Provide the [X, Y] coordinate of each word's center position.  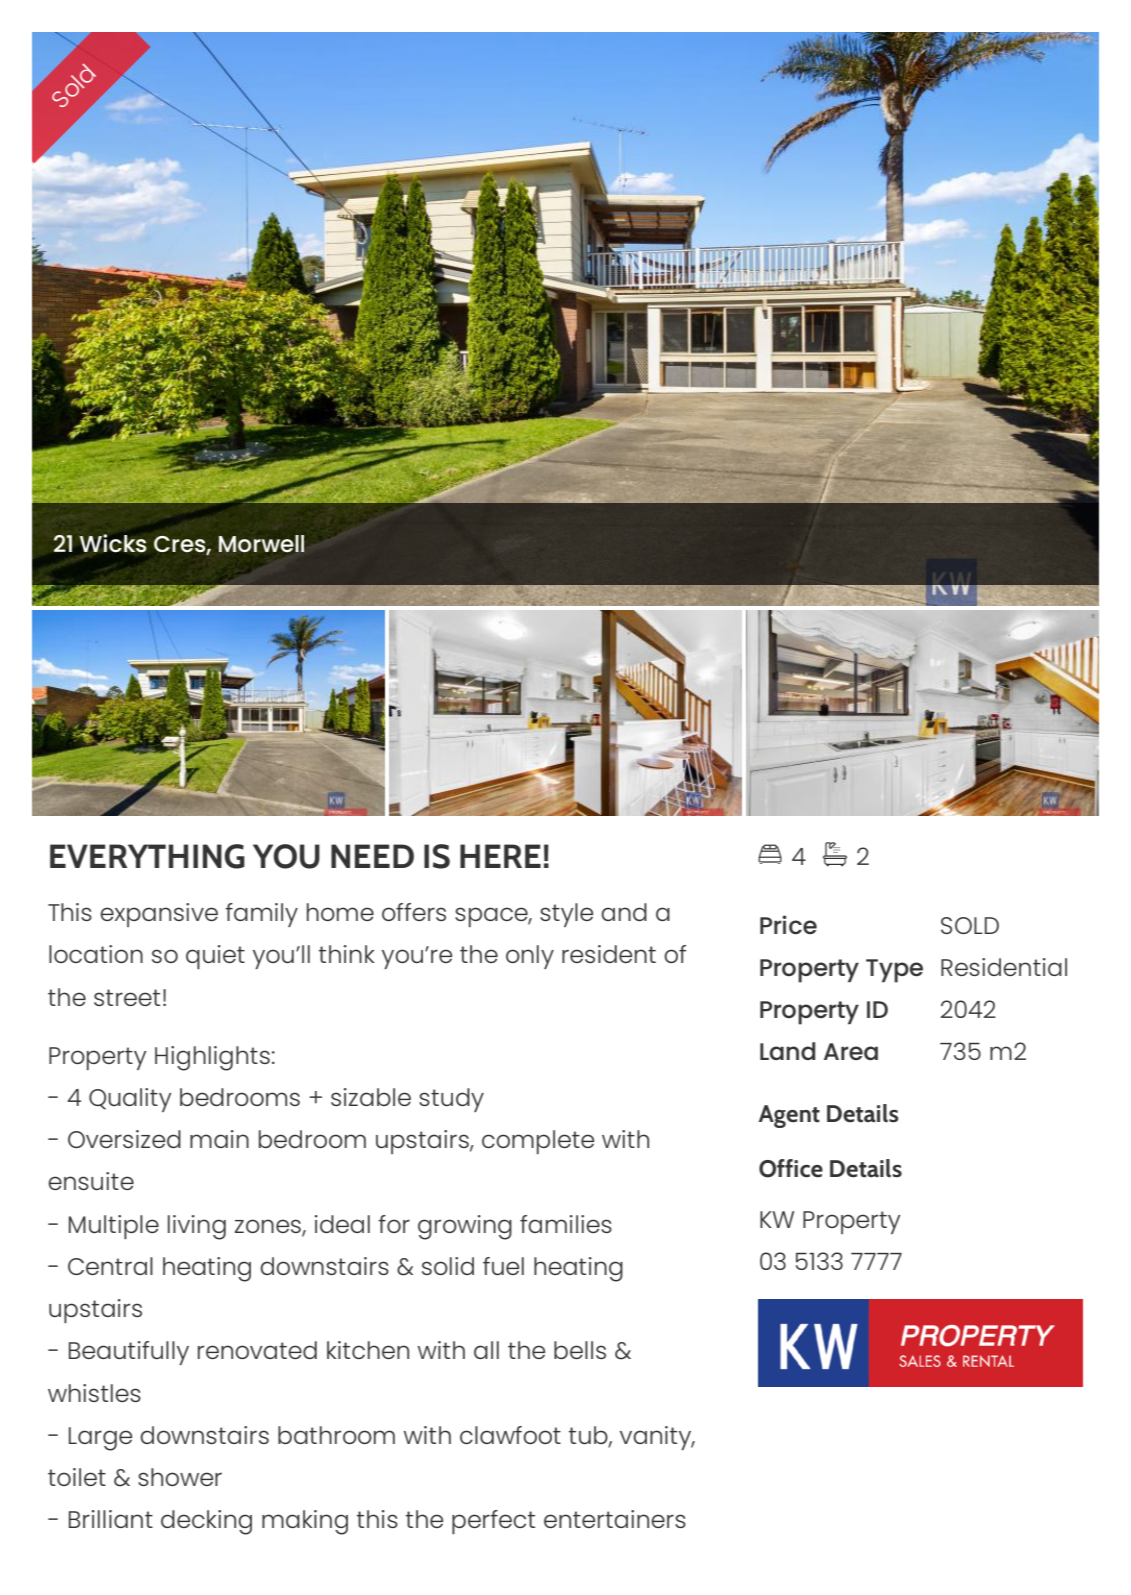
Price [788, 924]
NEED [372, 856]
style [566, 915]
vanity [657, 1438]
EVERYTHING [147, 856]
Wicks [113, 543]
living [197, 1227]
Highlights [212, 1058]
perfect [493, 1522]
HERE [500, 856]
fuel [503, 1266]
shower [180, 1477]
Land [787, 1051]
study [451, 1100]
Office [791, 1168]
